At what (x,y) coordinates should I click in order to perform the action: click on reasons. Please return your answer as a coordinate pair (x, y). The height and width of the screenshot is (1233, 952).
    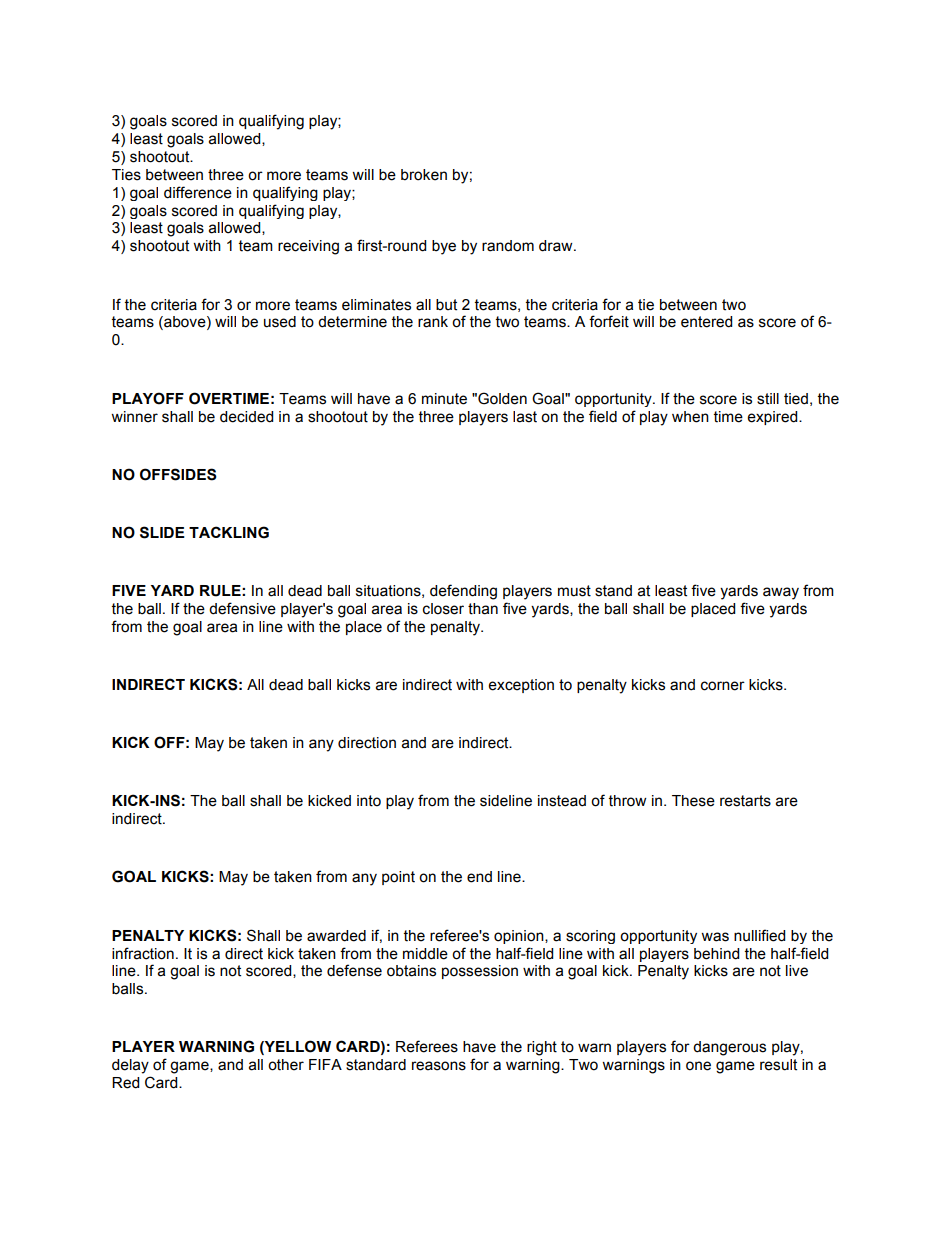
    Looking at the image, I should click on (439, 1066).
